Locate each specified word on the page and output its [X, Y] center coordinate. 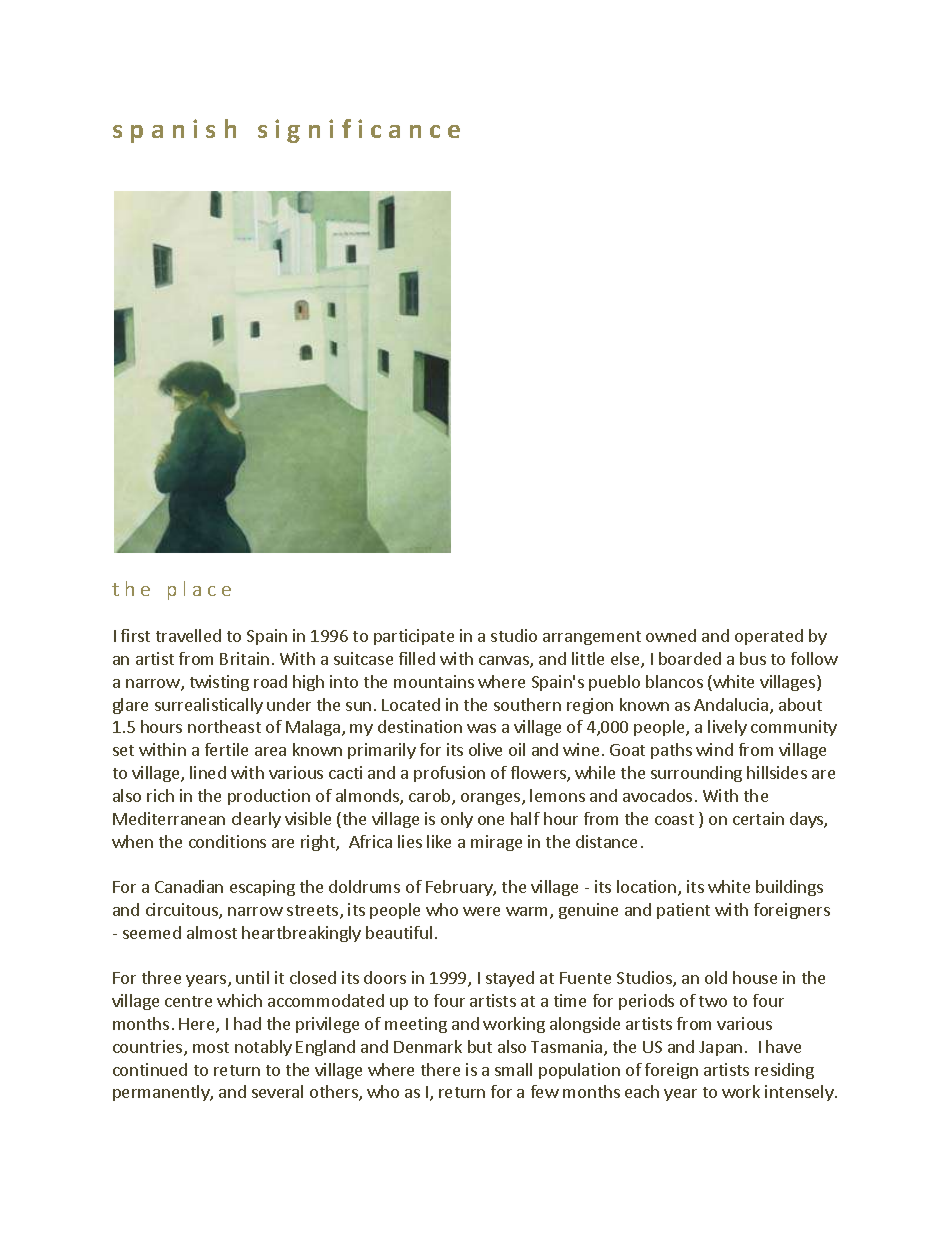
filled [417, 658]
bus [753, 658]
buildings [789, 888]
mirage [496, 843]
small [513, 1069]
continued [150, 1069]
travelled [188, 635]
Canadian [189, 886]
